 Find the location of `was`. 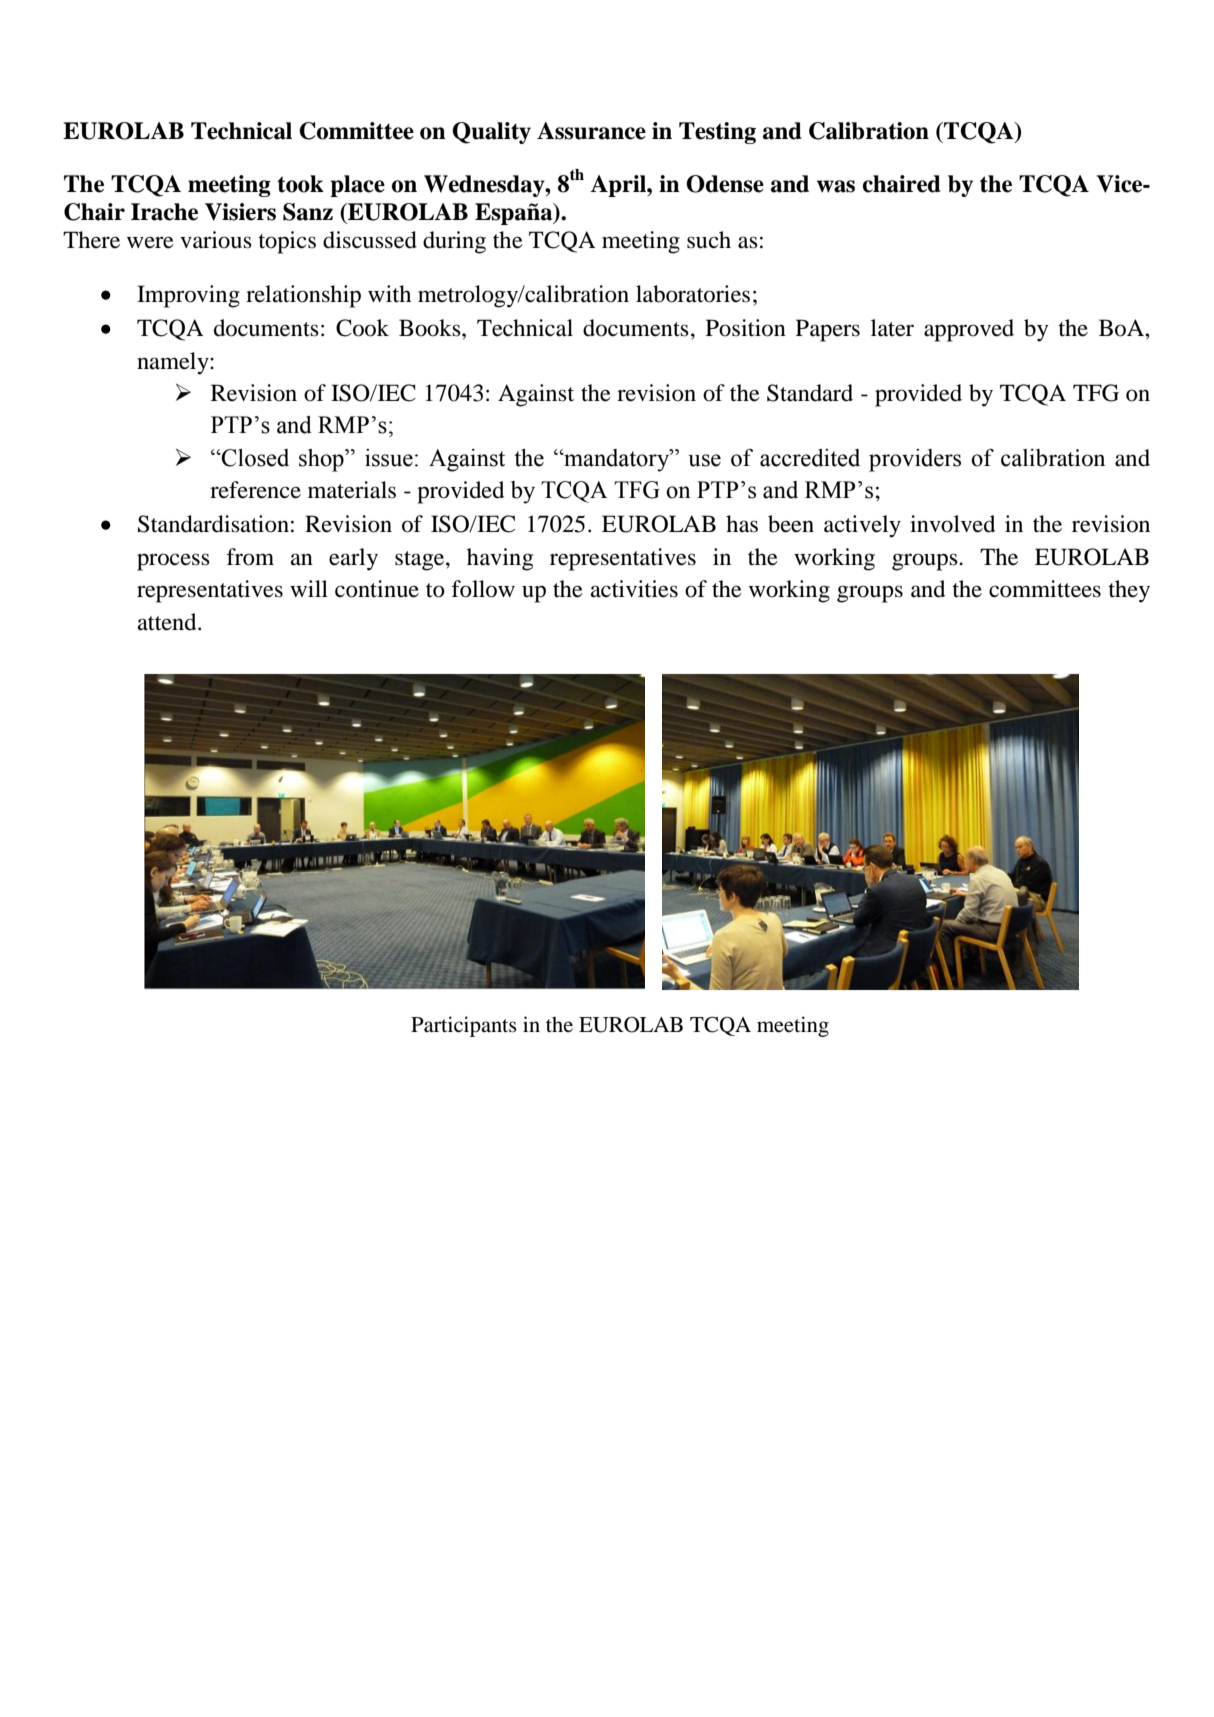

was is located at coordinates (836, 186).
